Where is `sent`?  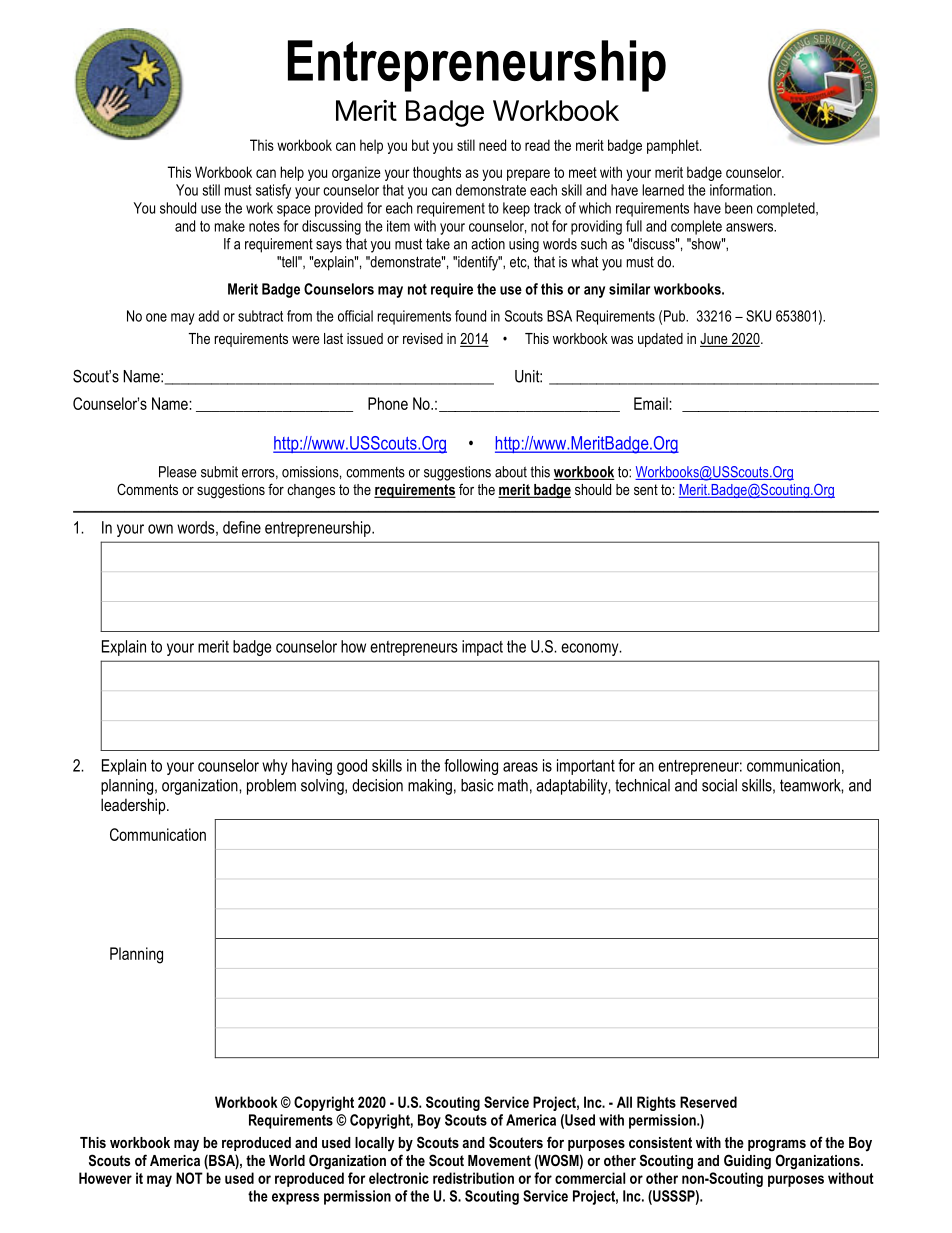
sent is located at coordinates (646, 489).
